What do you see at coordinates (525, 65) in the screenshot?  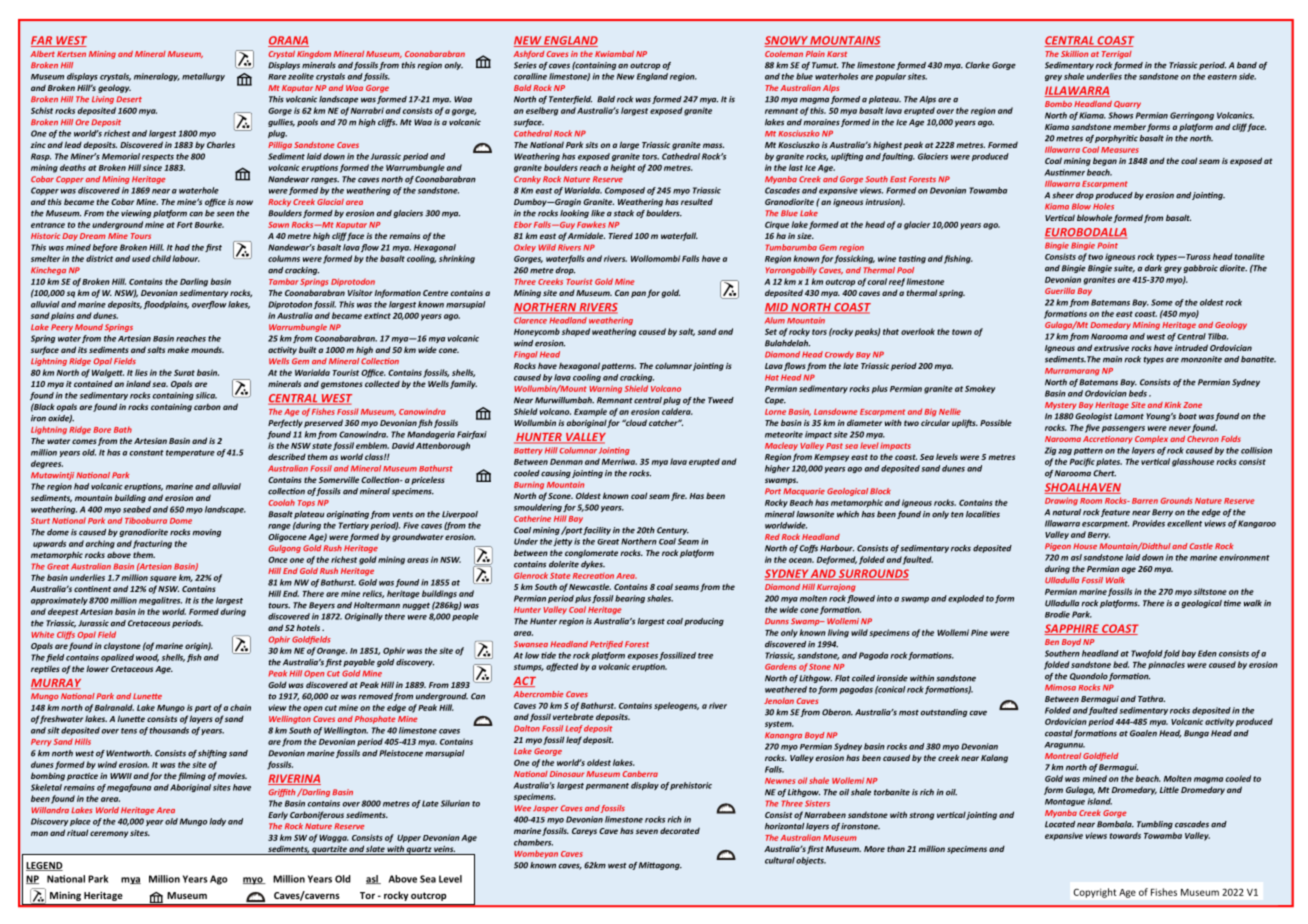 I see `Series` at bounding box center [525, 65].
